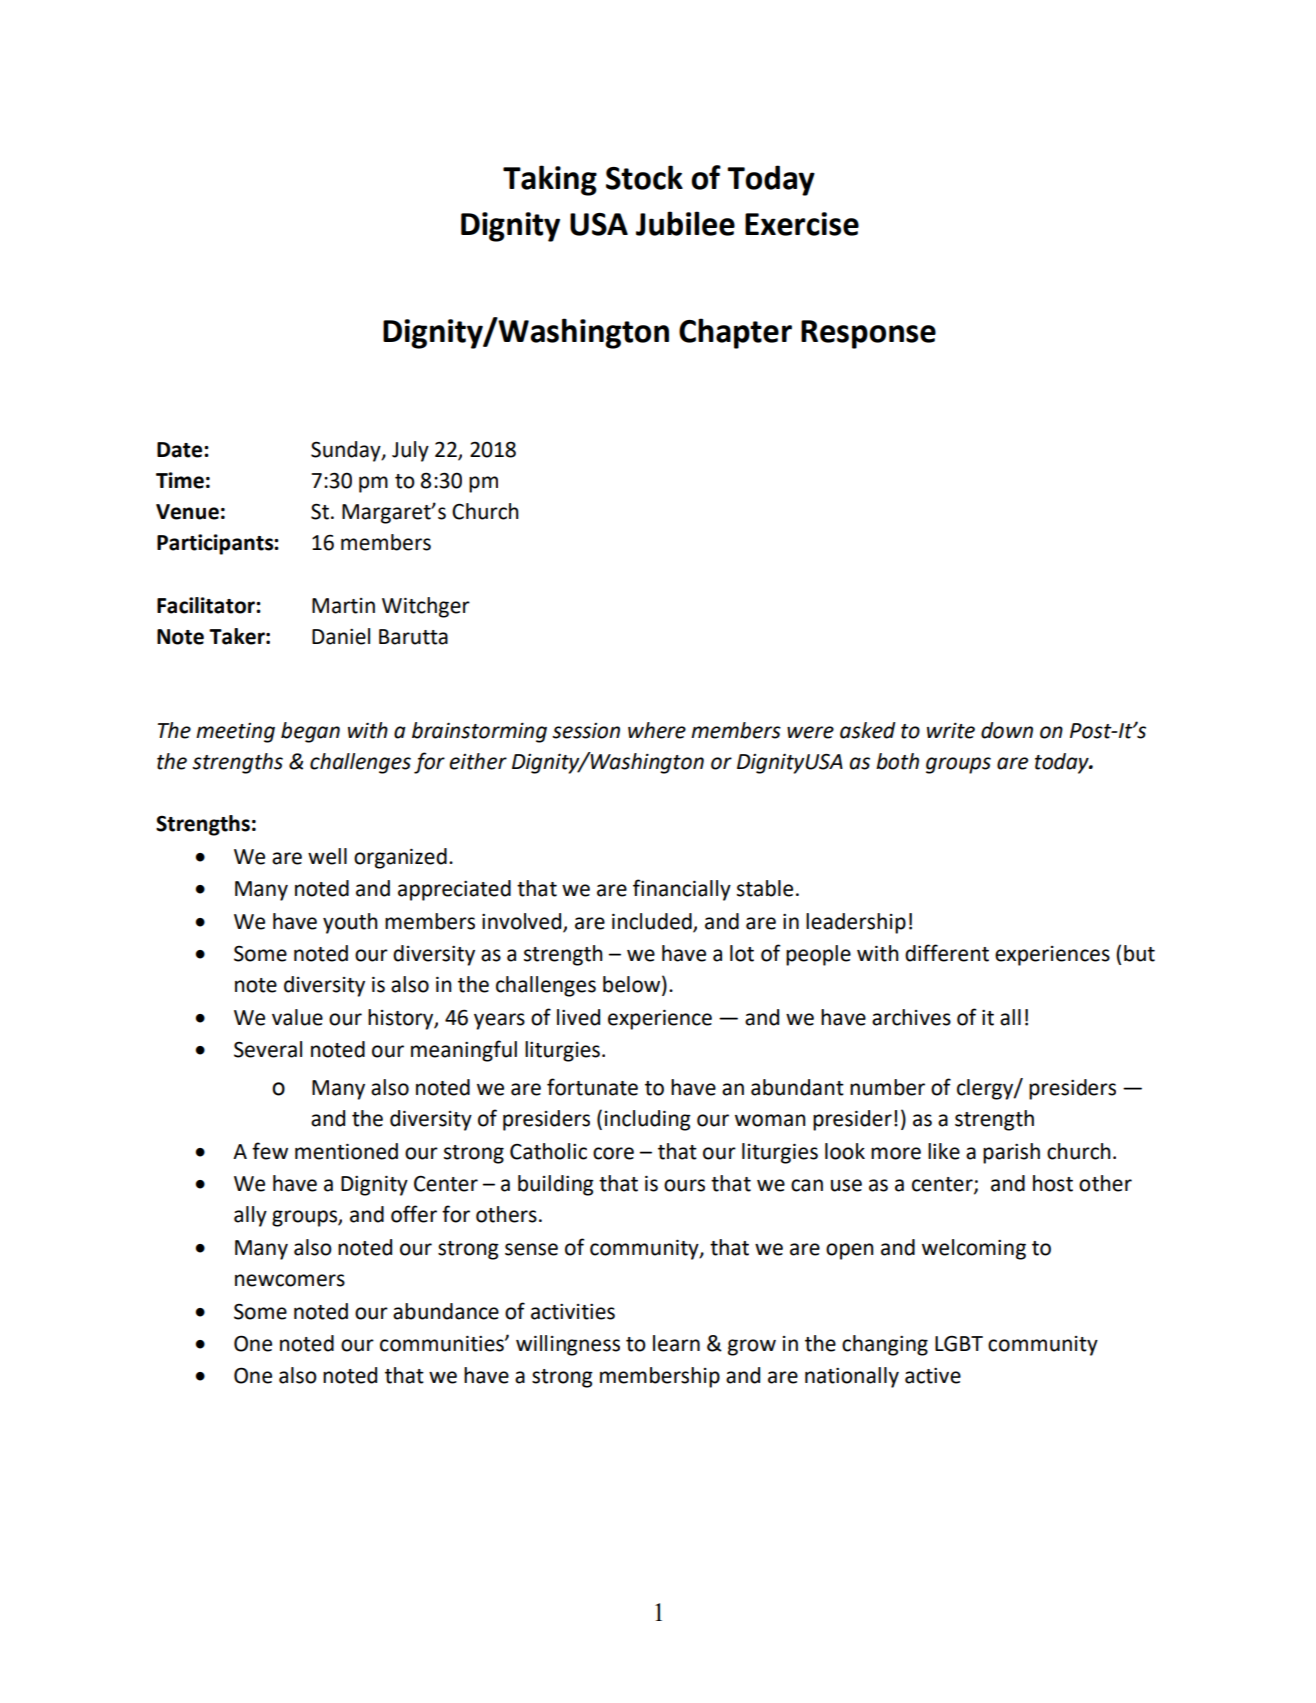 This image has width=1316, height=1703. Describe the element at coordinates (550, 180) in the image. I see `Taking` at that location.
